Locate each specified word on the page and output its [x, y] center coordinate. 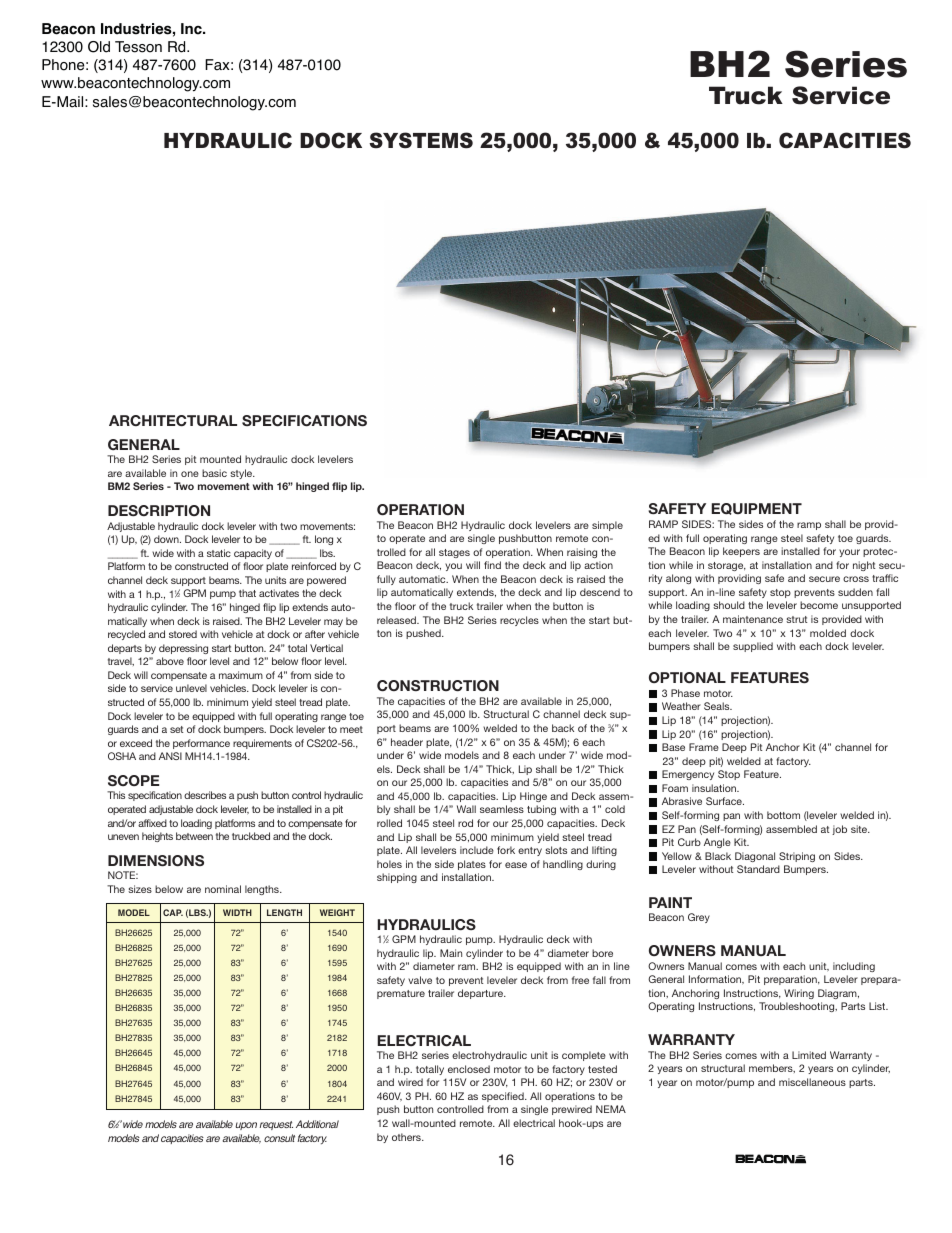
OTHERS [407, 1137]
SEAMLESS [502, 809]
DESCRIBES [205, 795]
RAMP [809, 526]
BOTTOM [783, 815]
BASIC [214, 473]
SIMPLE [607, 526]
